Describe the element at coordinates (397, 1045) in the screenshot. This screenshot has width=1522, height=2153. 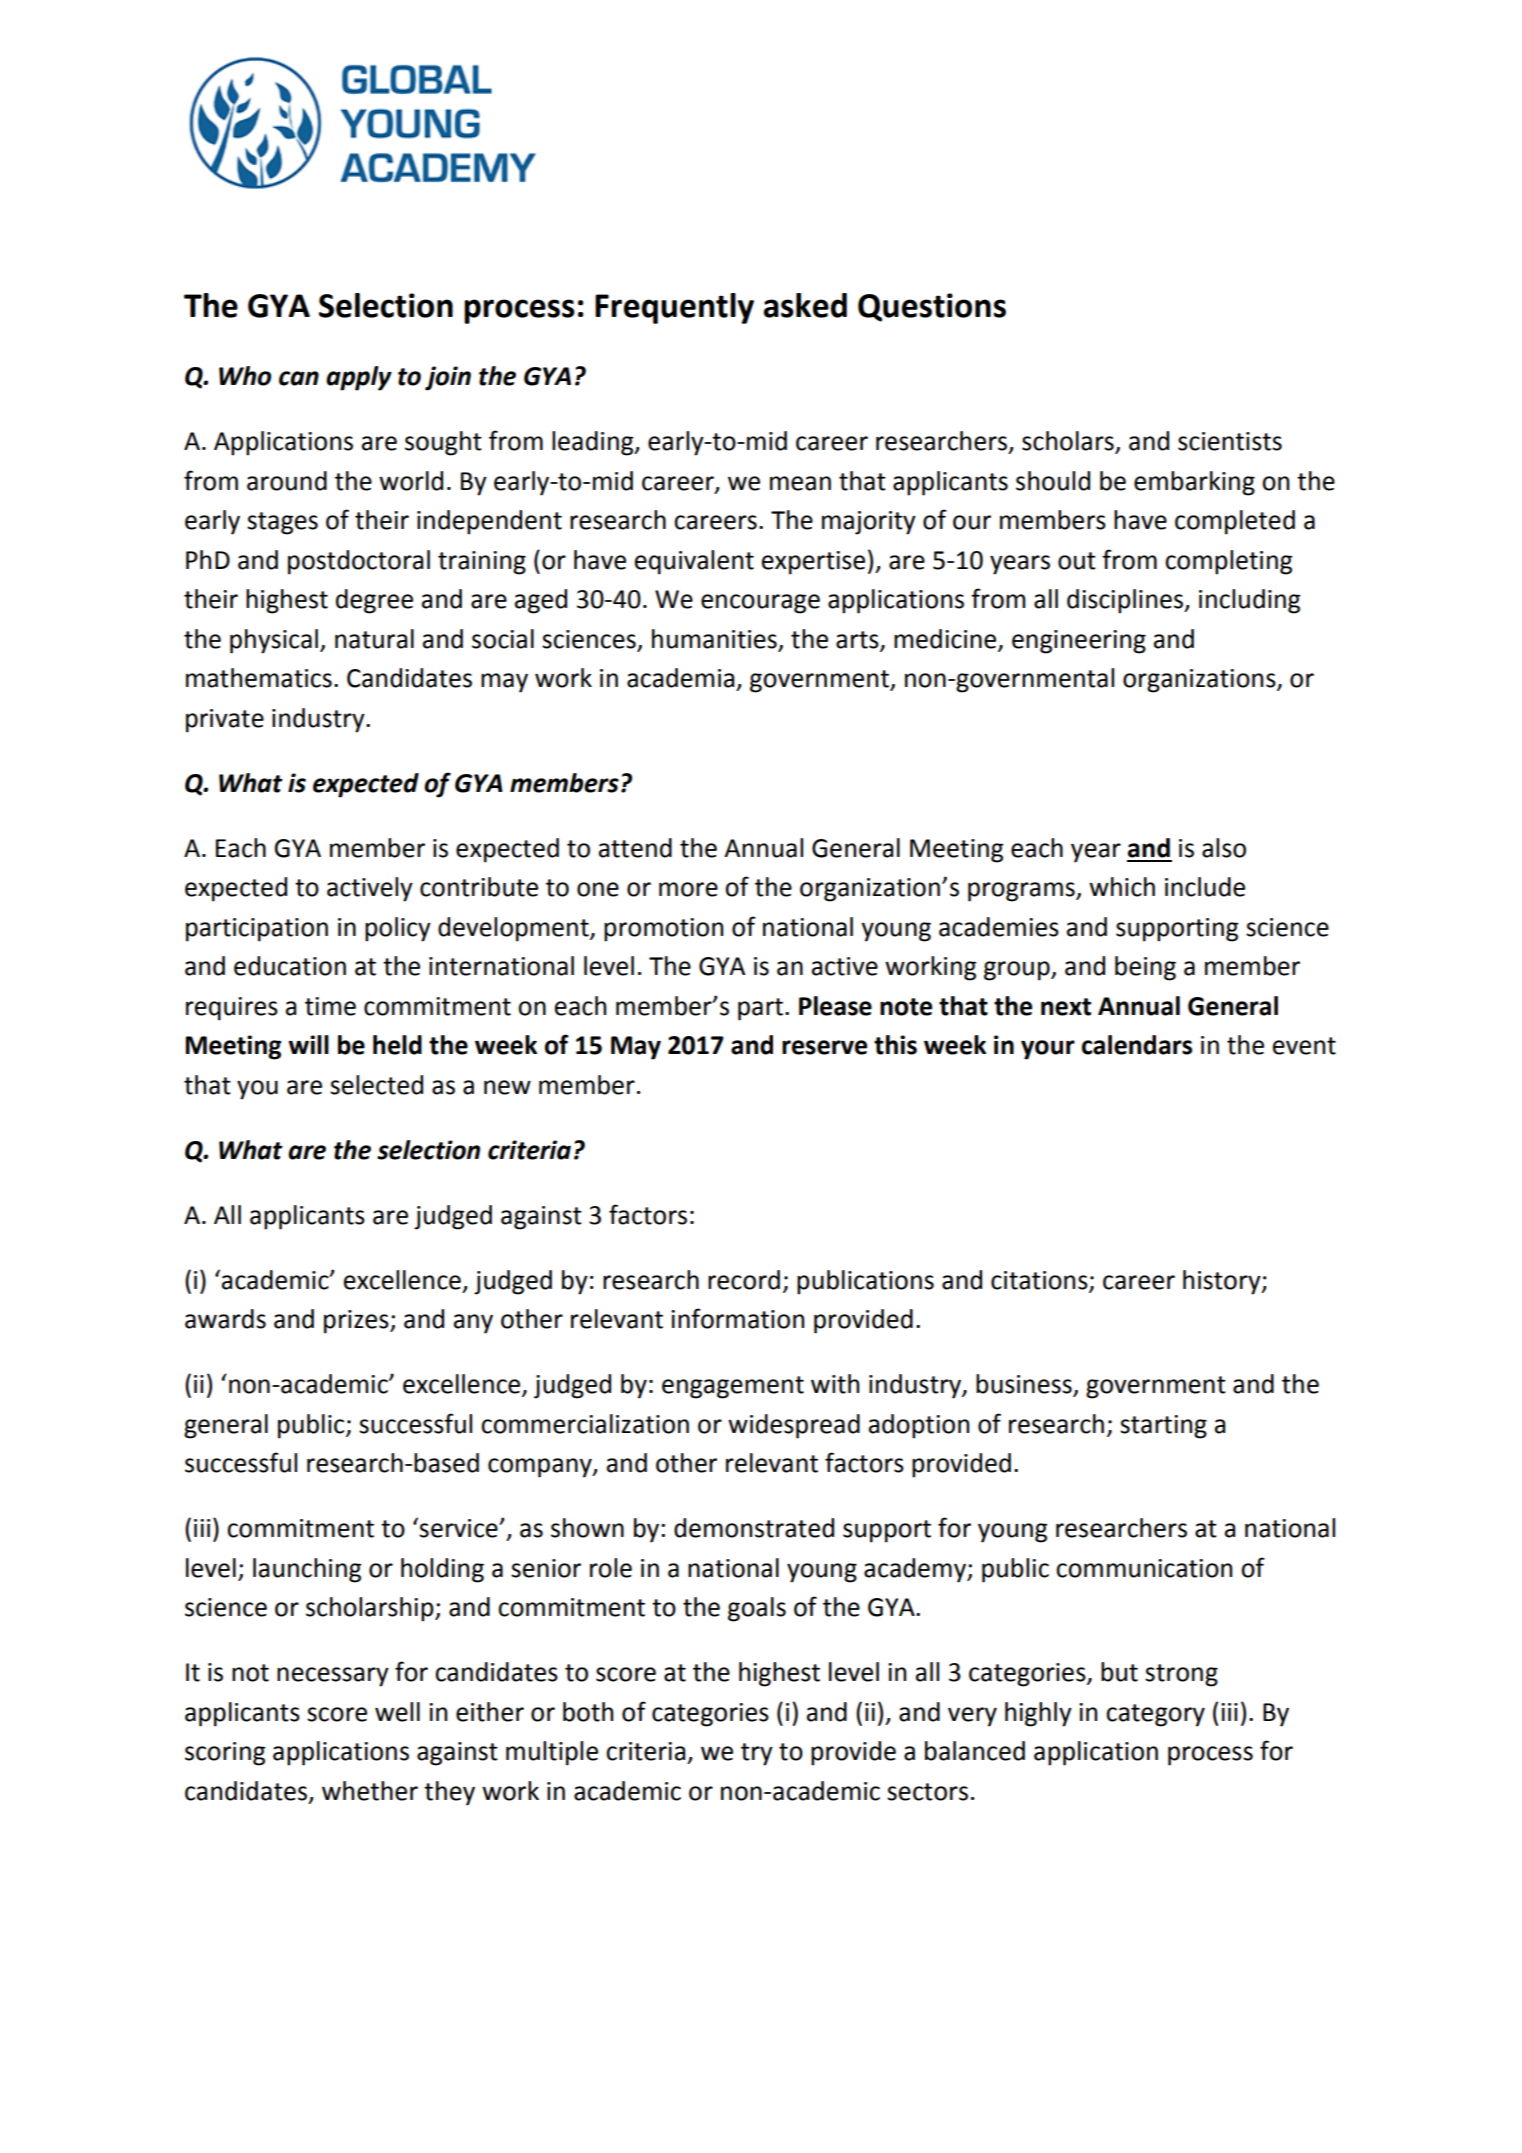
I see `held` at that location.
